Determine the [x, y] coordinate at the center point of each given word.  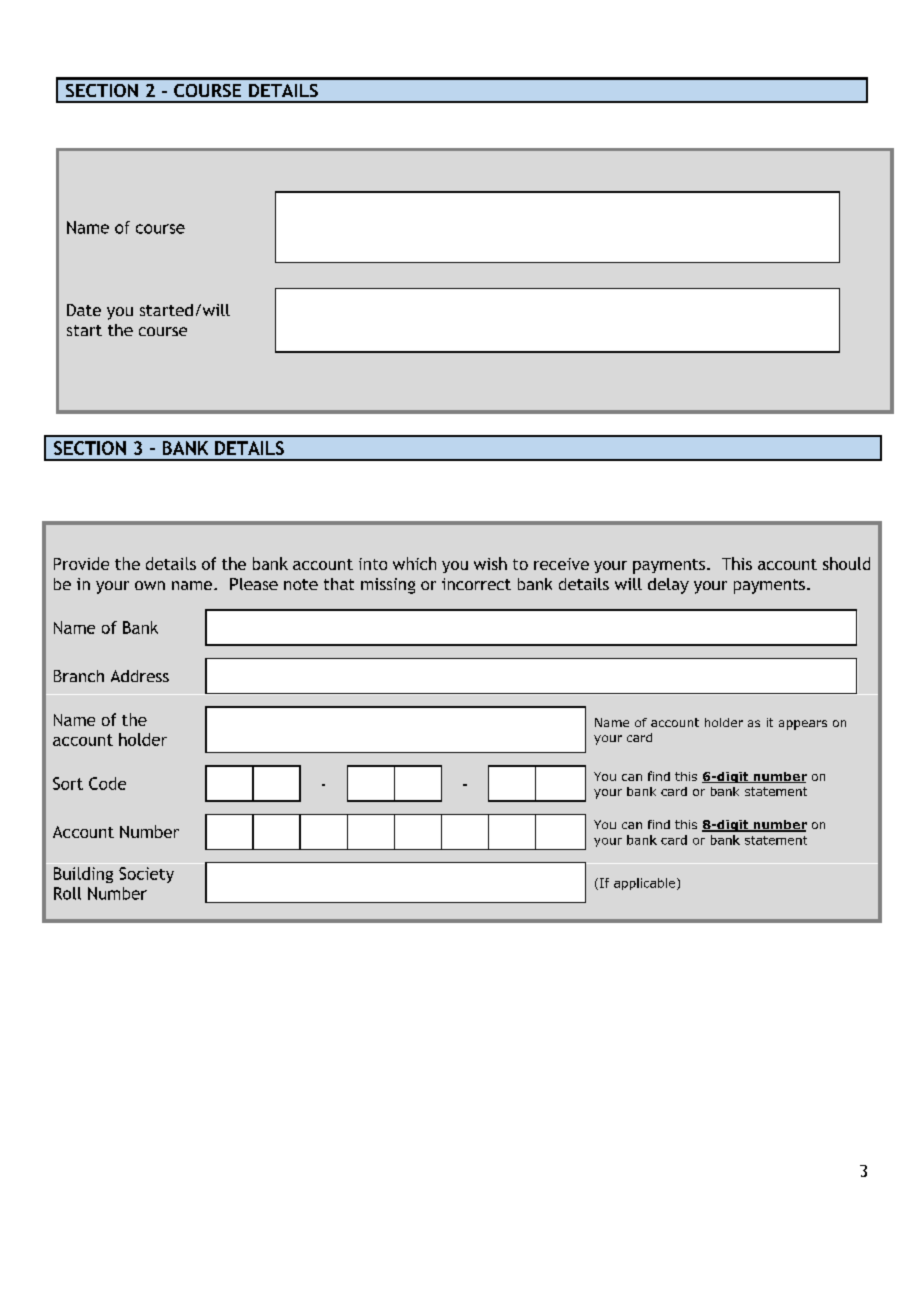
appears [803, 725]
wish [490, 563]
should [846, 563]
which [414, 563]
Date [84, 310]
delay [668, 586]
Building [83, 875]
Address [140, 676]
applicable [644, 884]
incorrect [476, 584]
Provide [81, 563]
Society [146, 875]
